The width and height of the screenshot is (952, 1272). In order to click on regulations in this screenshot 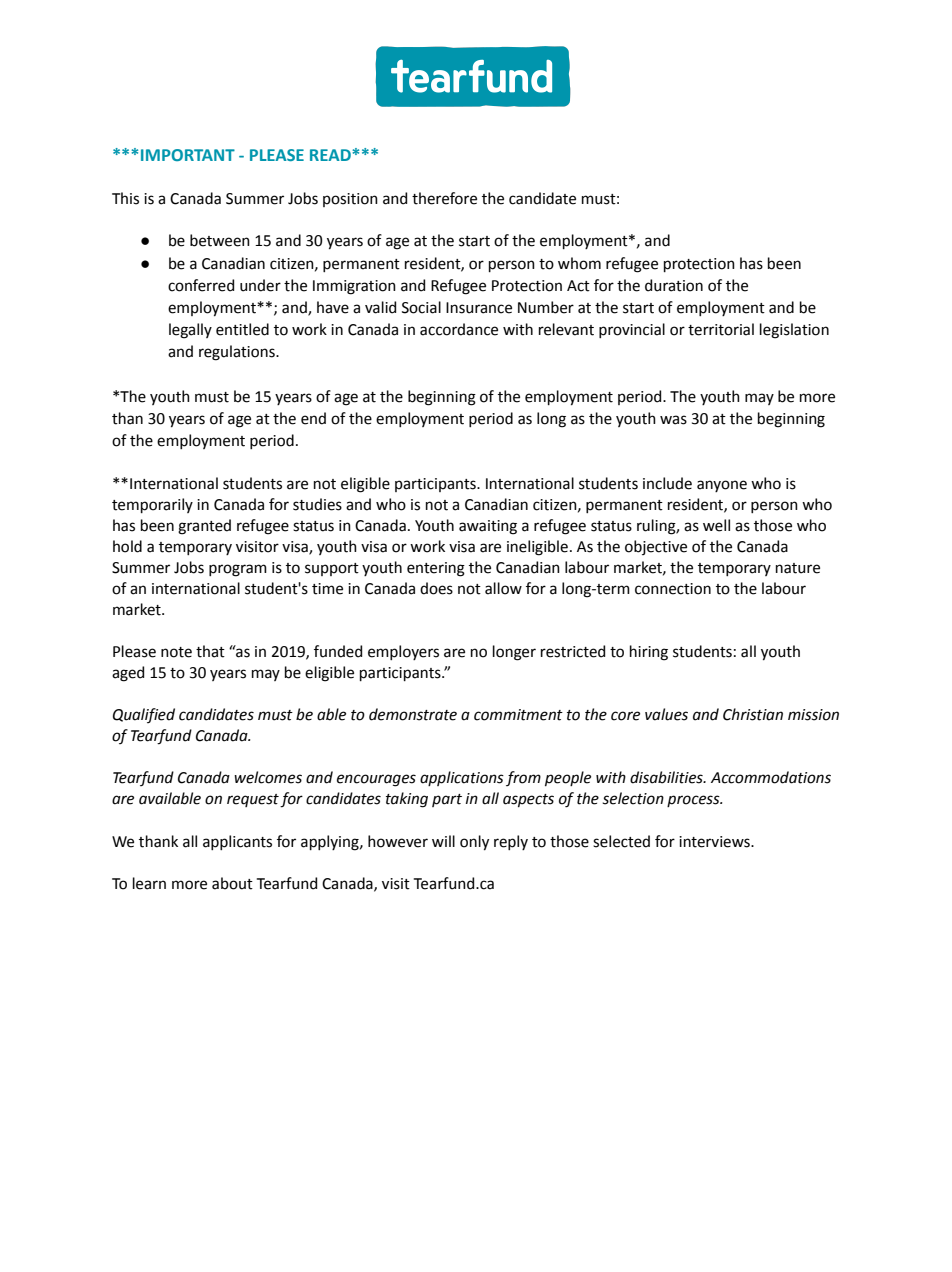, I will do `click(238, 353)`.
